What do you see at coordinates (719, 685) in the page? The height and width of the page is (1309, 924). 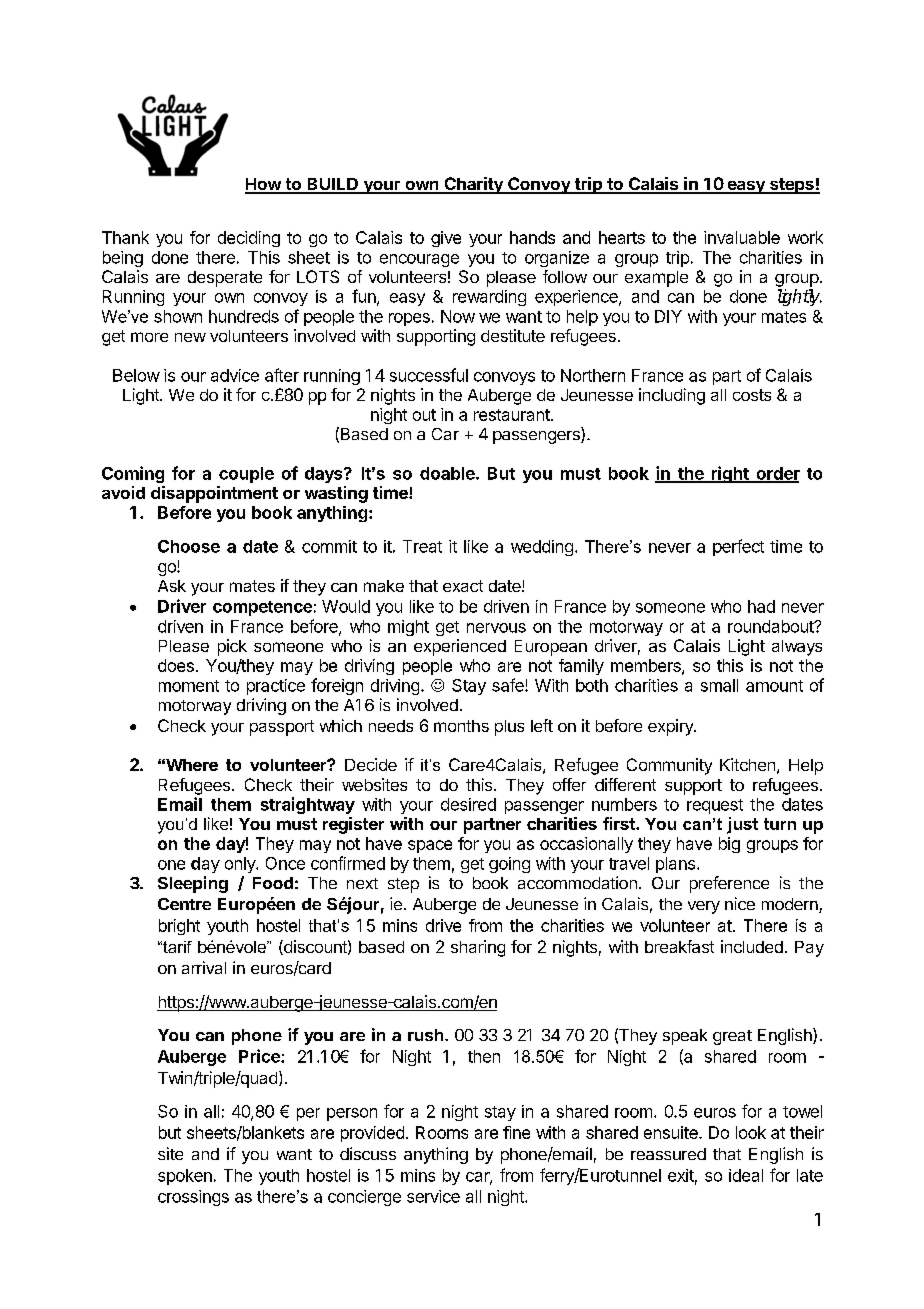 I see `small` at bounding box center [719, 685].
